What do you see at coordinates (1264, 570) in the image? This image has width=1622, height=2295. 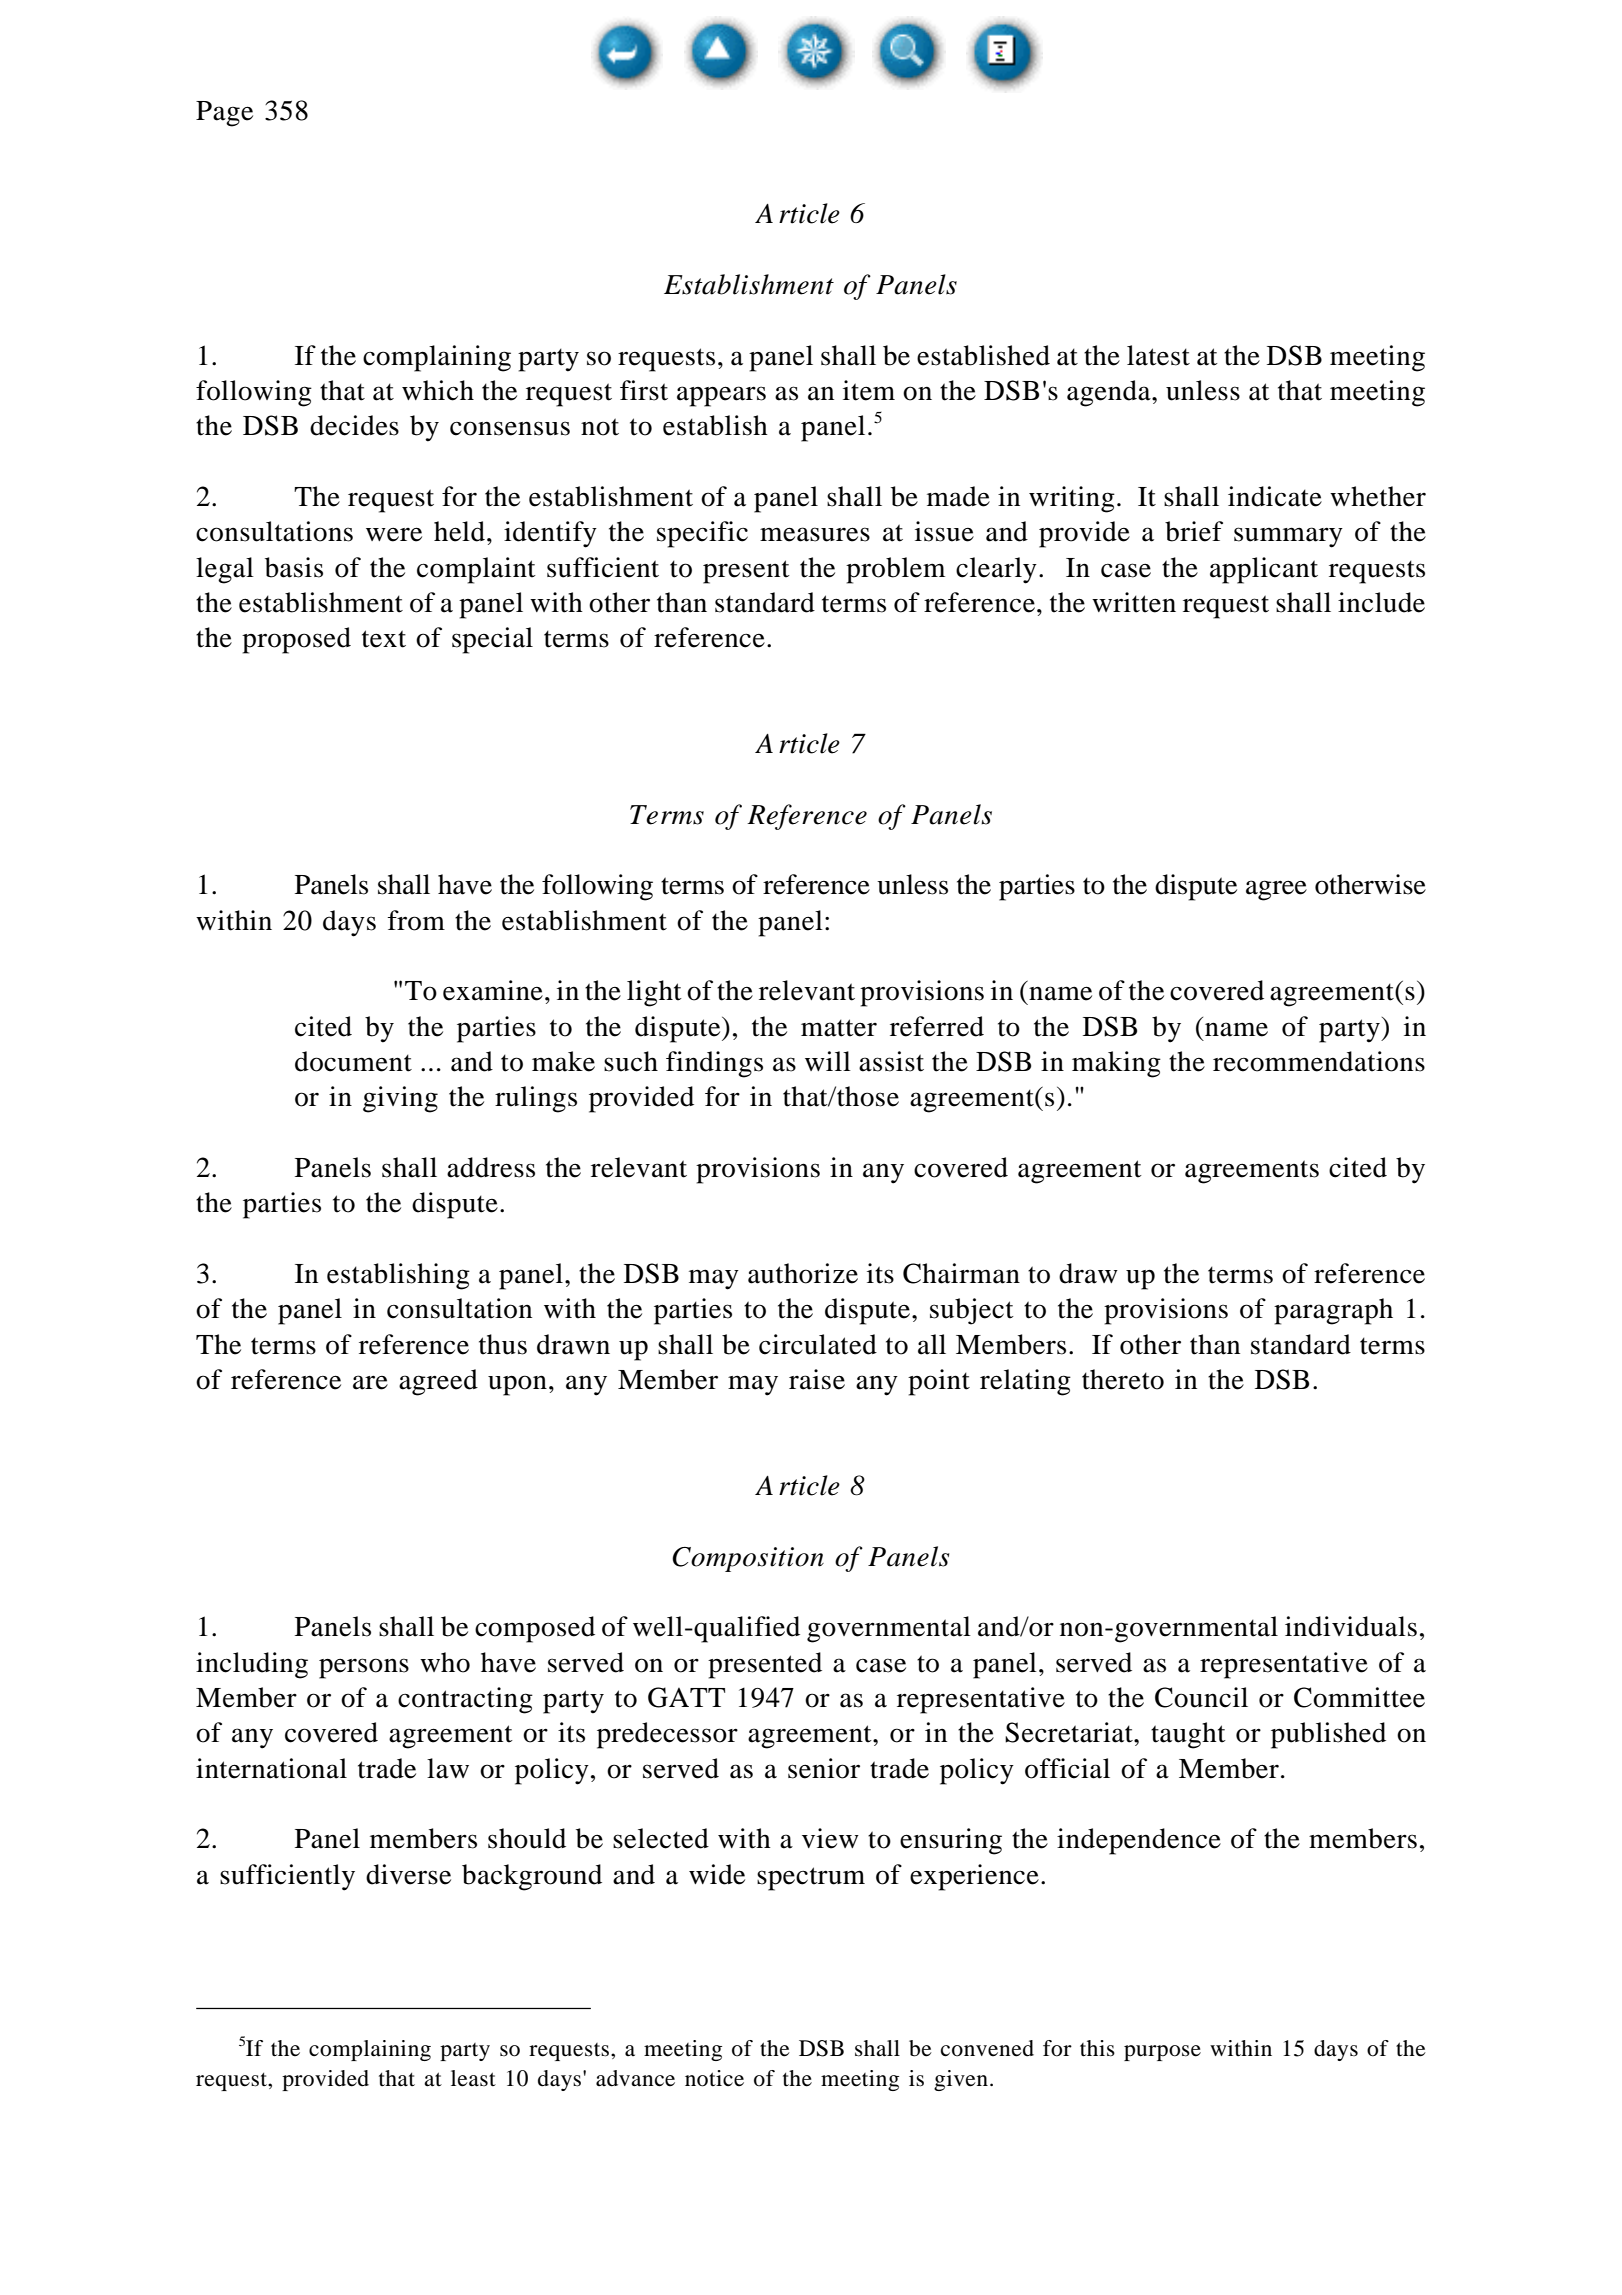 I see `applicant` at bounding box center [1264, 570].
